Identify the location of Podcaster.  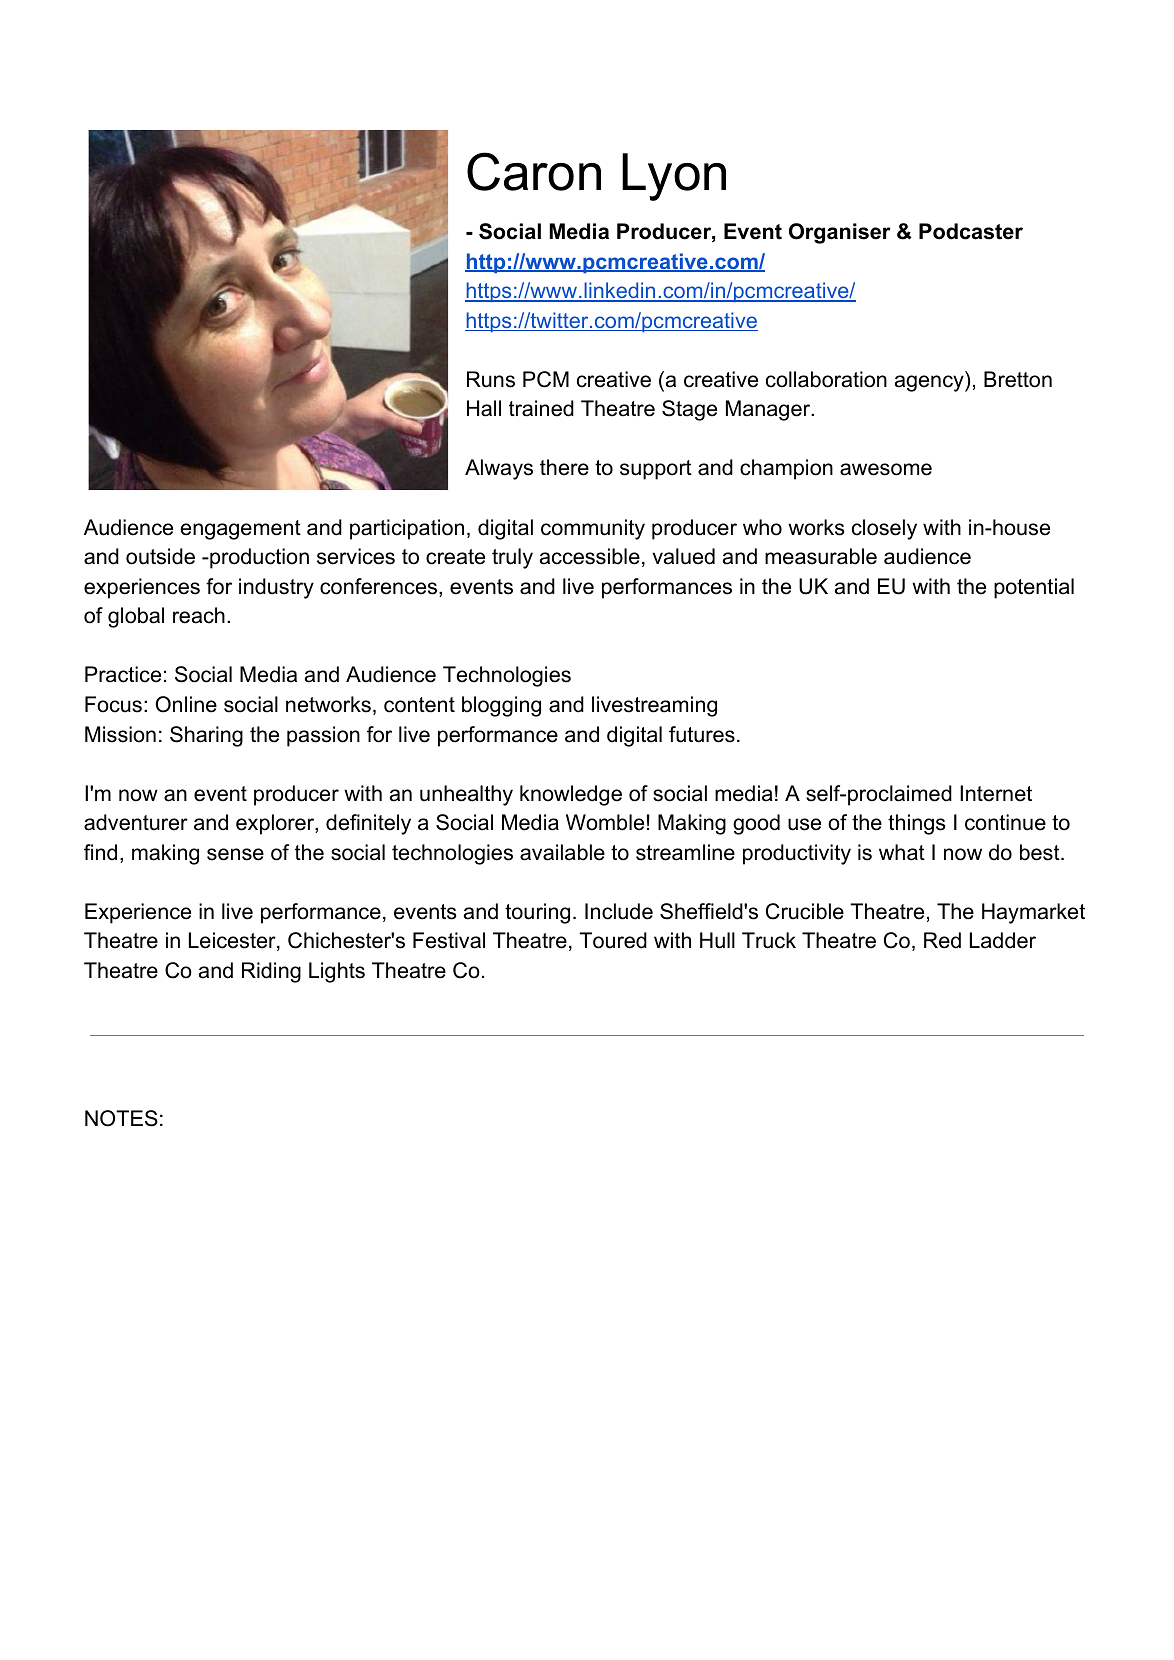
(971, 231).
